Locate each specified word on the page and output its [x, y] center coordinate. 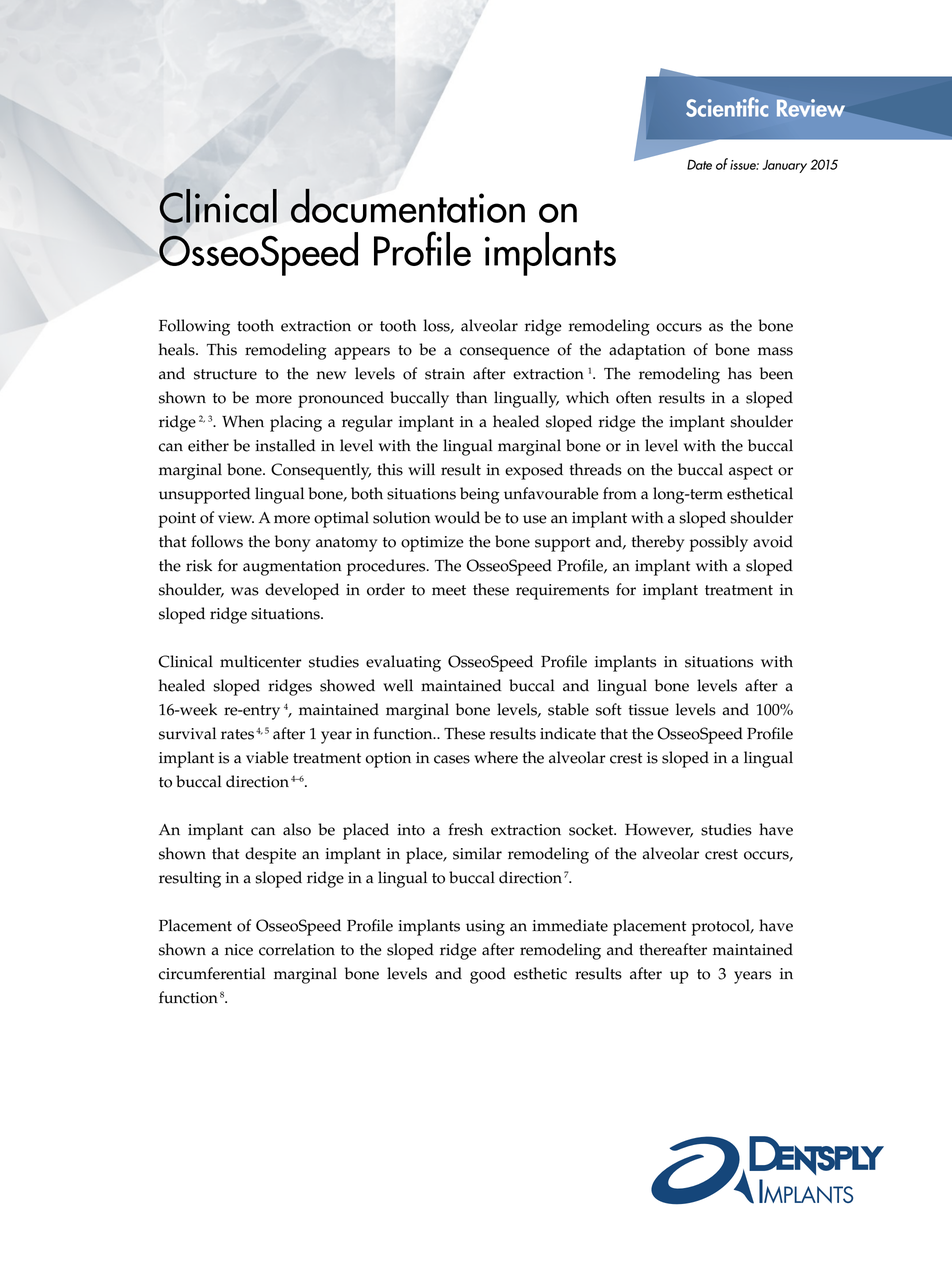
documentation [408, 205]
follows [217, 541]
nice [239, 950]
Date [699, 164]
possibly [719, 543]
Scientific [727, 107]
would [457, 517]
